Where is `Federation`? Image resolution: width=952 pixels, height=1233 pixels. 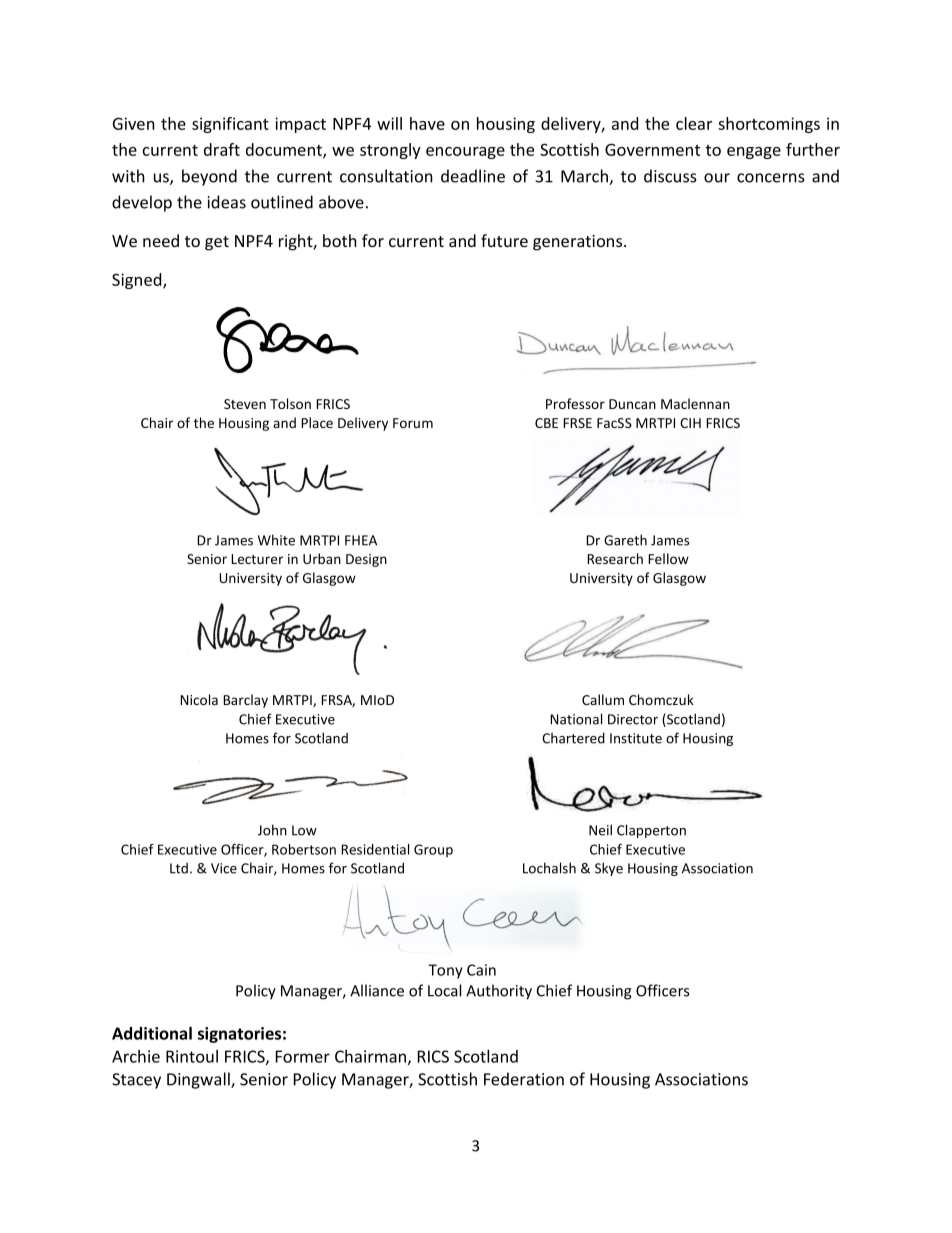
Federation is located at coordinates (524, 1079).
